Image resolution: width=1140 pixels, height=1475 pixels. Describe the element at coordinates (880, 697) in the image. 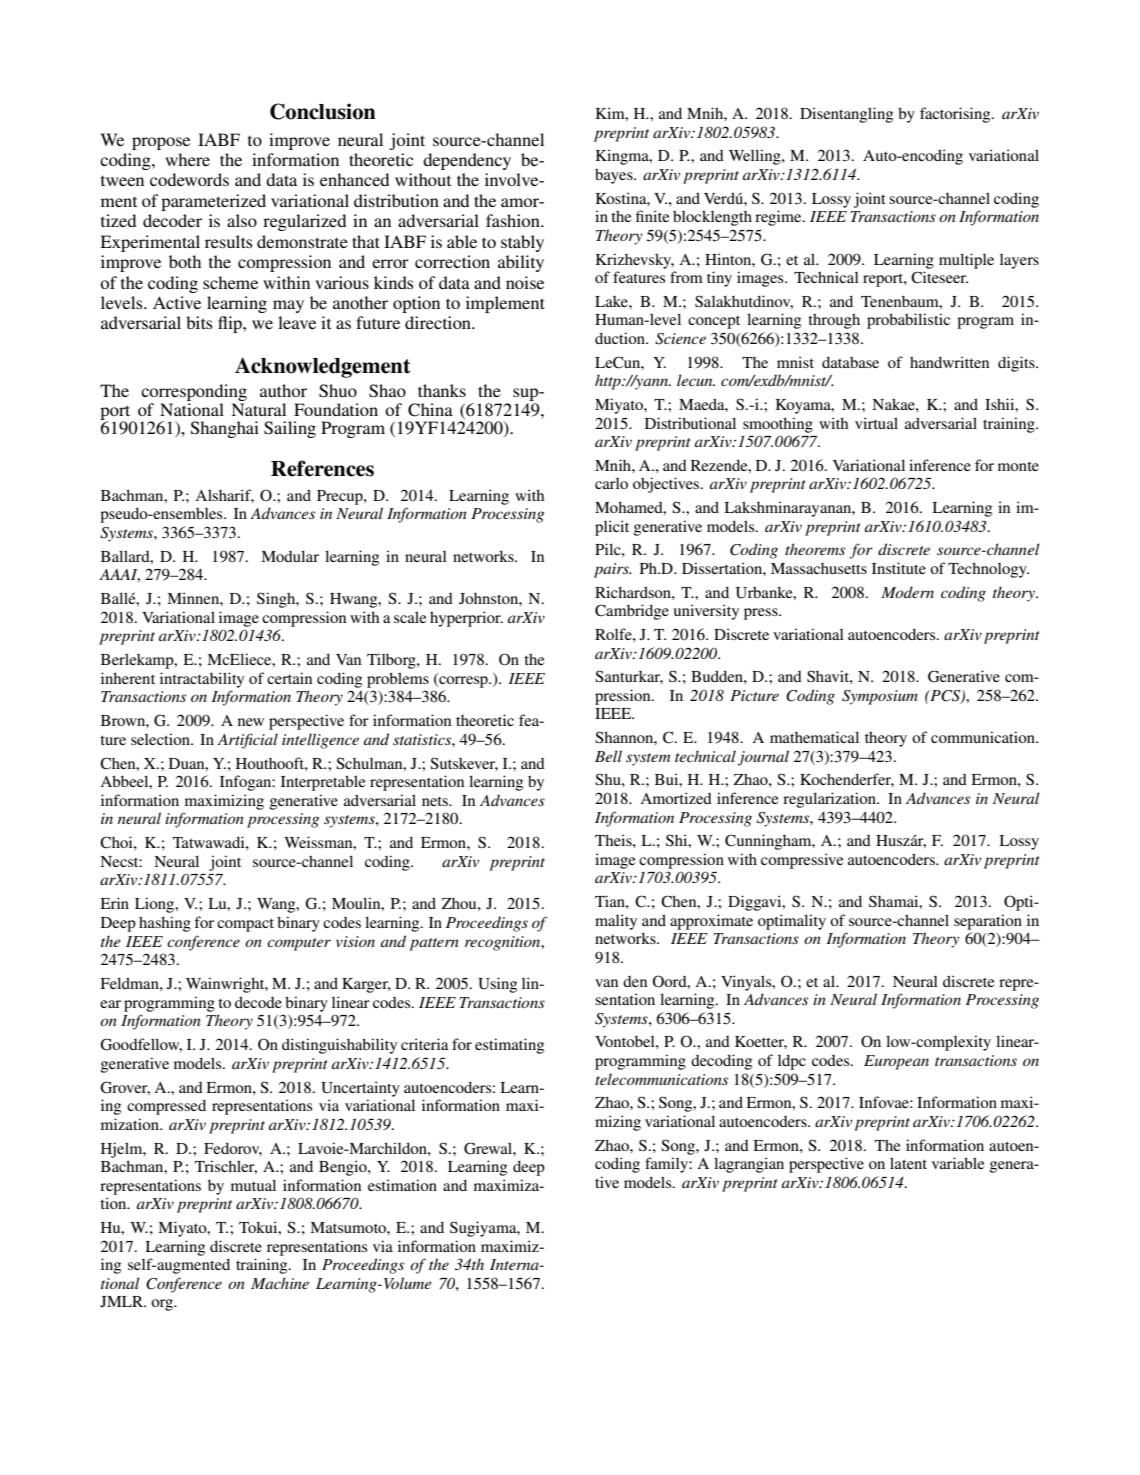

I see `Symposium` at that location.
